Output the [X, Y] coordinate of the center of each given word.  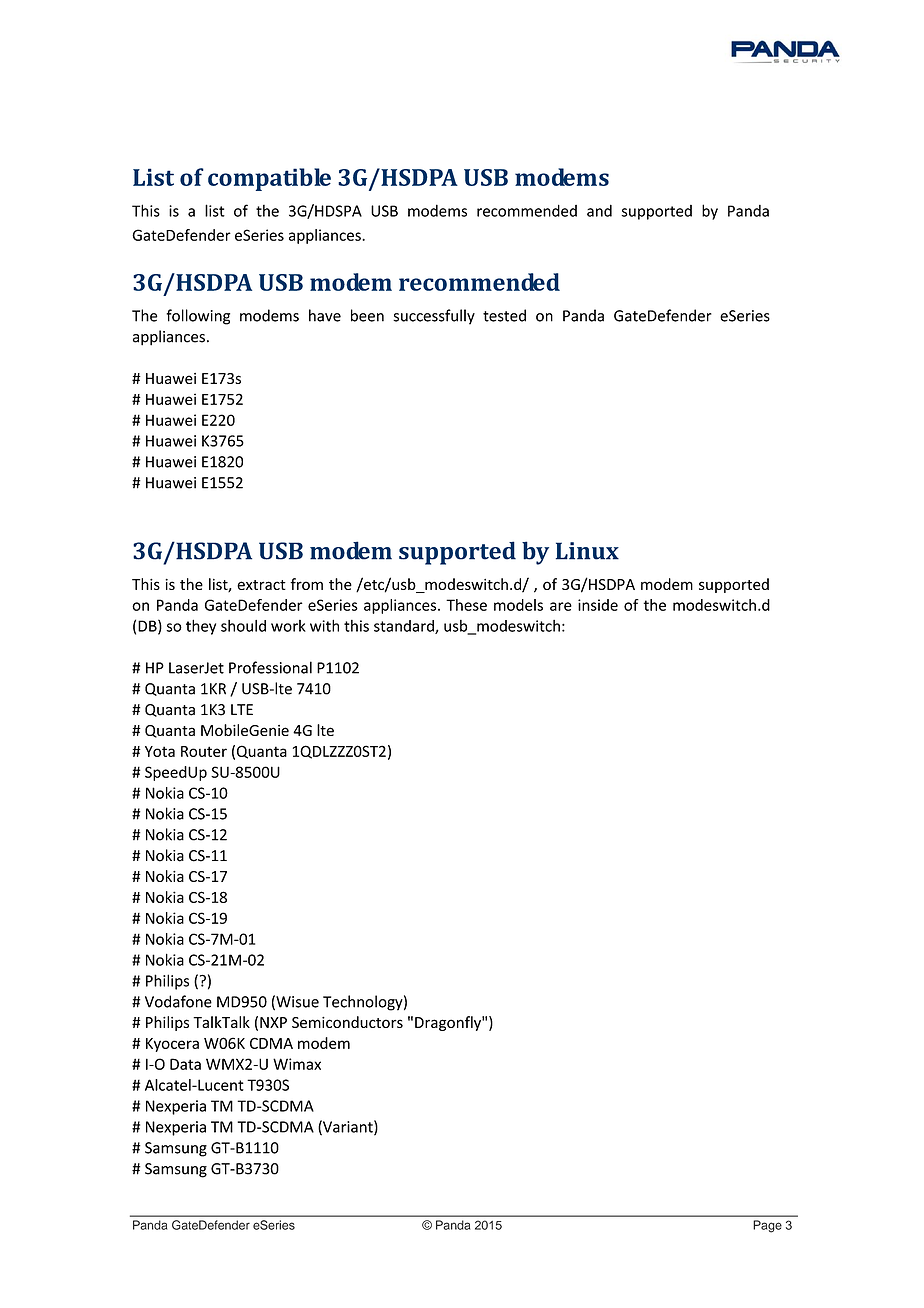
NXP [273, 1022]
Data [185, 1064]
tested [504, 315]
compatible [269, 179]
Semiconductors [347, 1022]
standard [405, 627]
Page [767, 1226]
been [367, 315]
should [243, 626]
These [466, 605]
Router [204, 751]
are [561, 606]
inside [598, 605]
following [198, 317]
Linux [587, 551]
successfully [434, 317]
